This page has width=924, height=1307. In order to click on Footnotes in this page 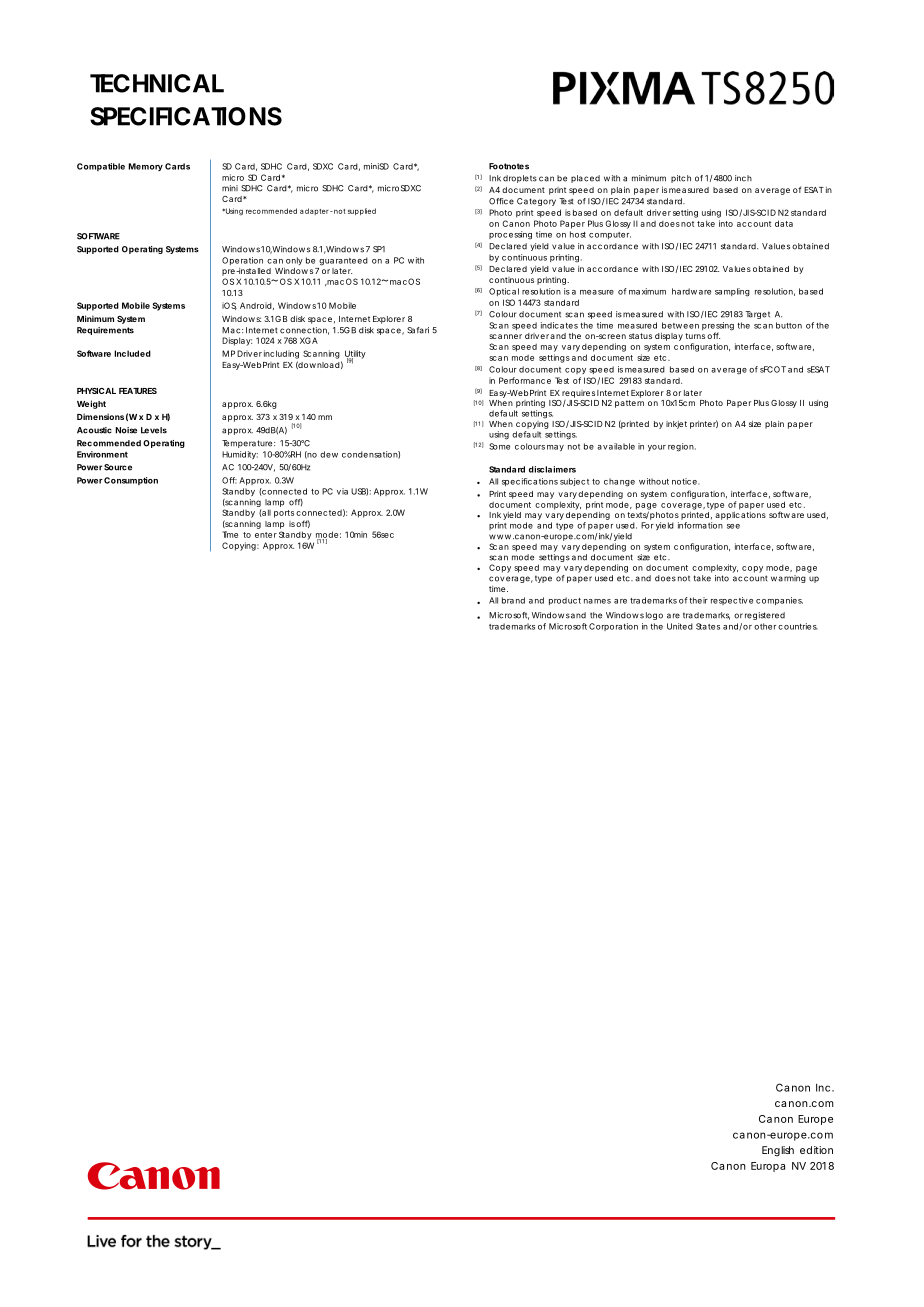, I will do `click(509, 166)`.
